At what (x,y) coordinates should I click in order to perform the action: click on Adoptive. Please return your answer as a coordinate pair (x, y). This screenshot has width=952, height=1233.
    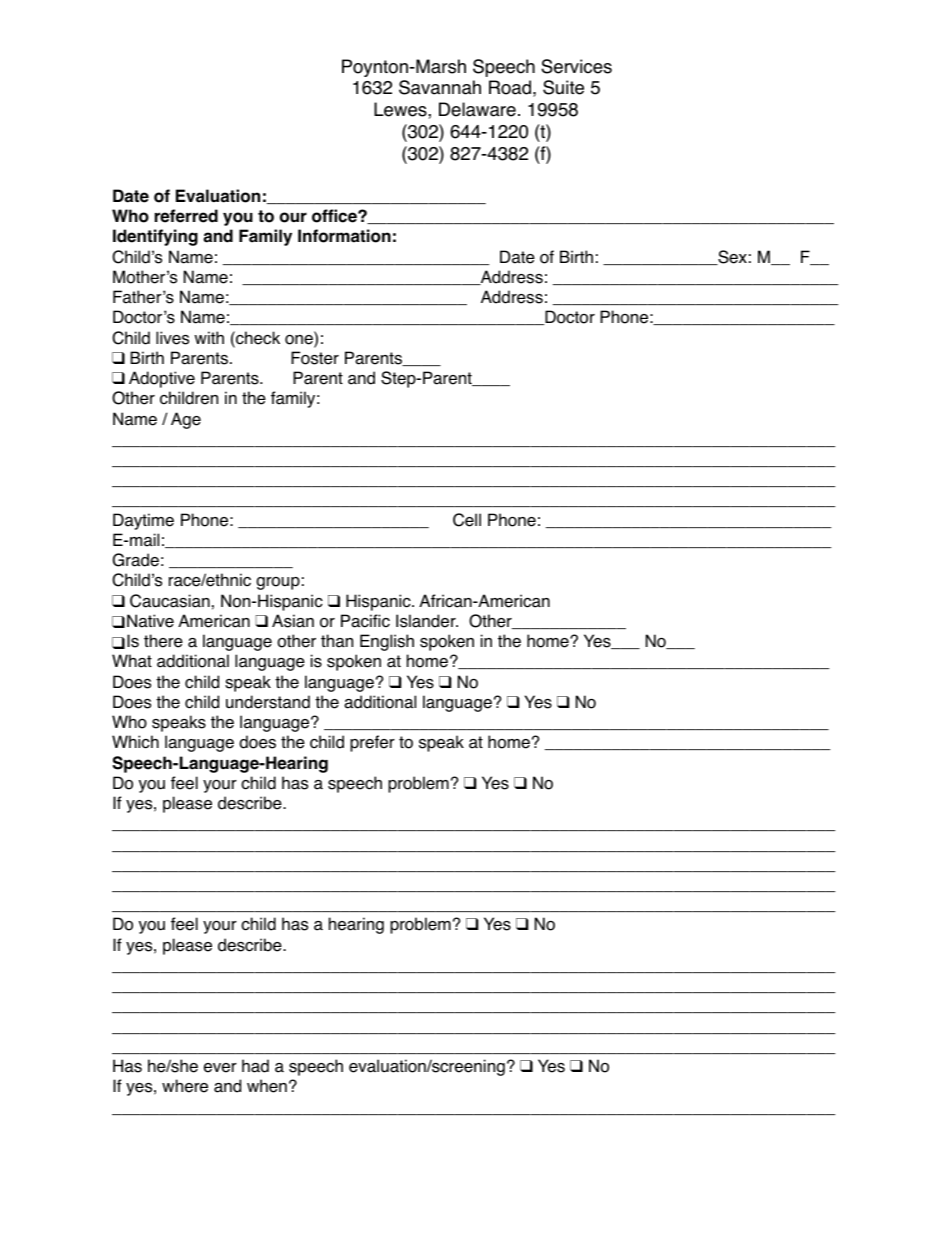
    Looking at the image, I should click on (162, 379).
